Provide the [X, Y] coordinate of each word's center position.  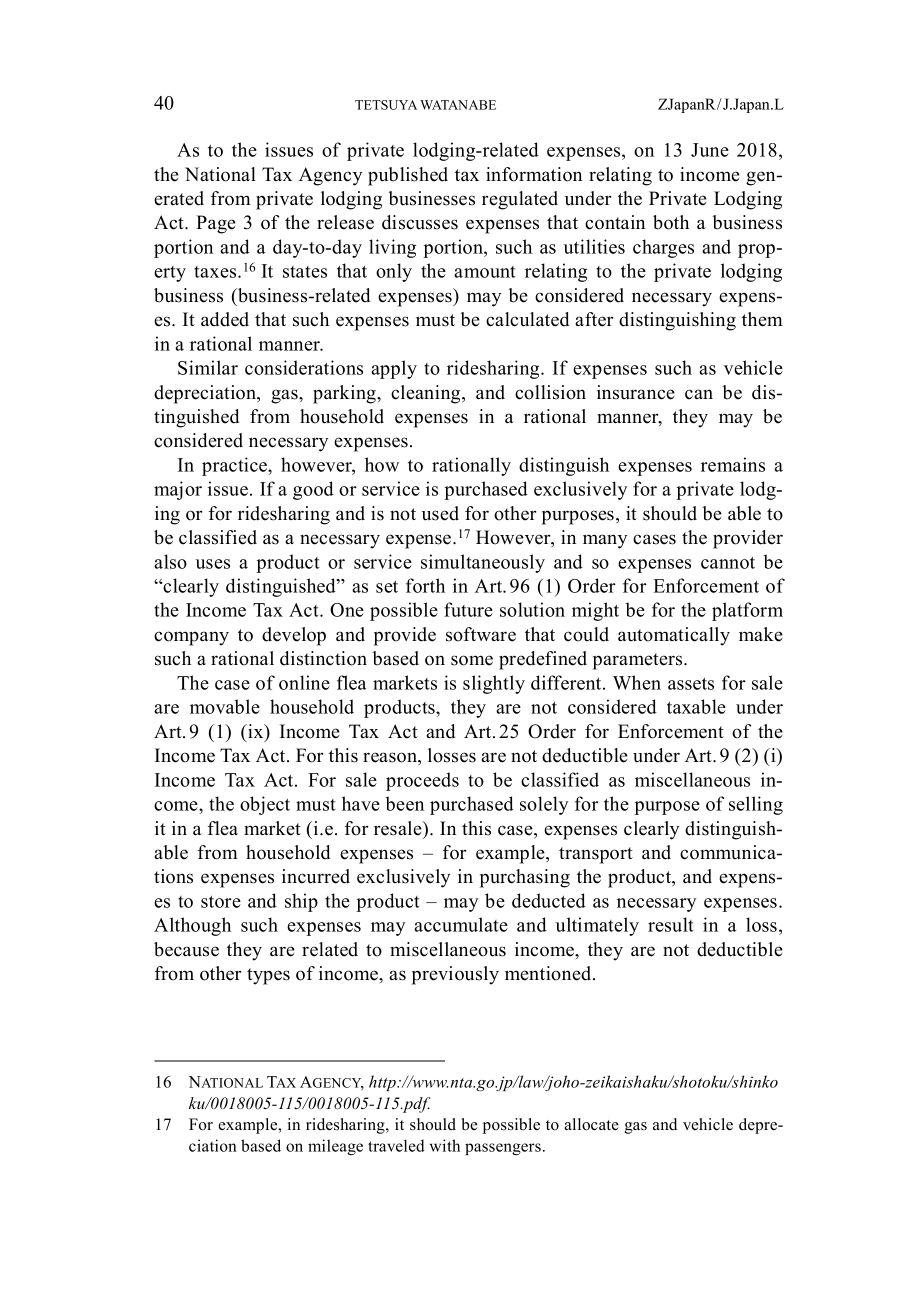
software [481, 634]
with [445, 1145]
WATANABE [458, 105]
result [671, 924]
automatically [674, 636]
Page [216, 224]
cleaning [427, 394]
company [191, 638]
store [221, 902]
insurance [636, 392]
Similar [208, 367]
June [710, 150]
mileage [335, 1147]
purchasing [525, 878]
